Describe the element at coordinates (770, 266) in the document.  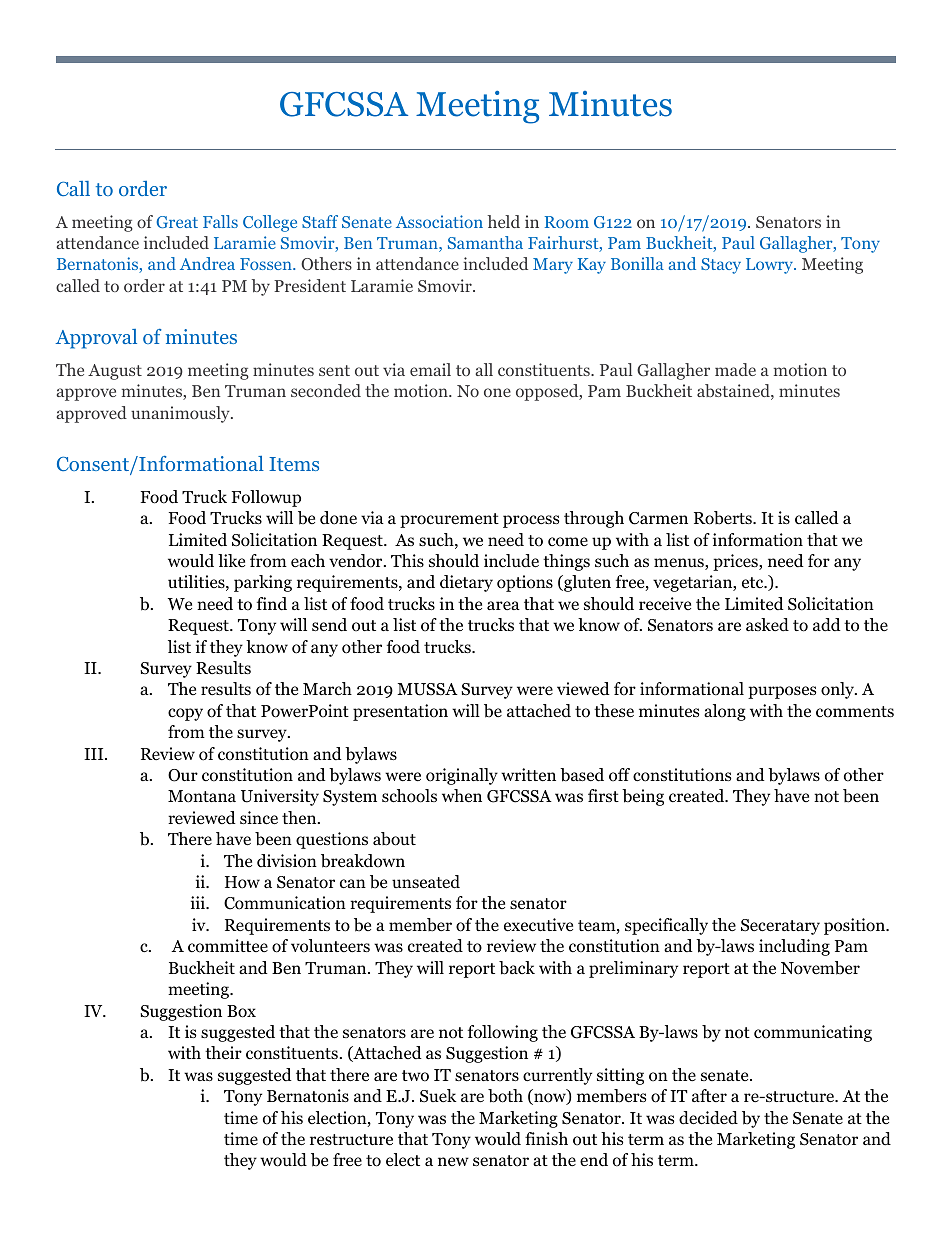
I see `Lowry` at that location.
